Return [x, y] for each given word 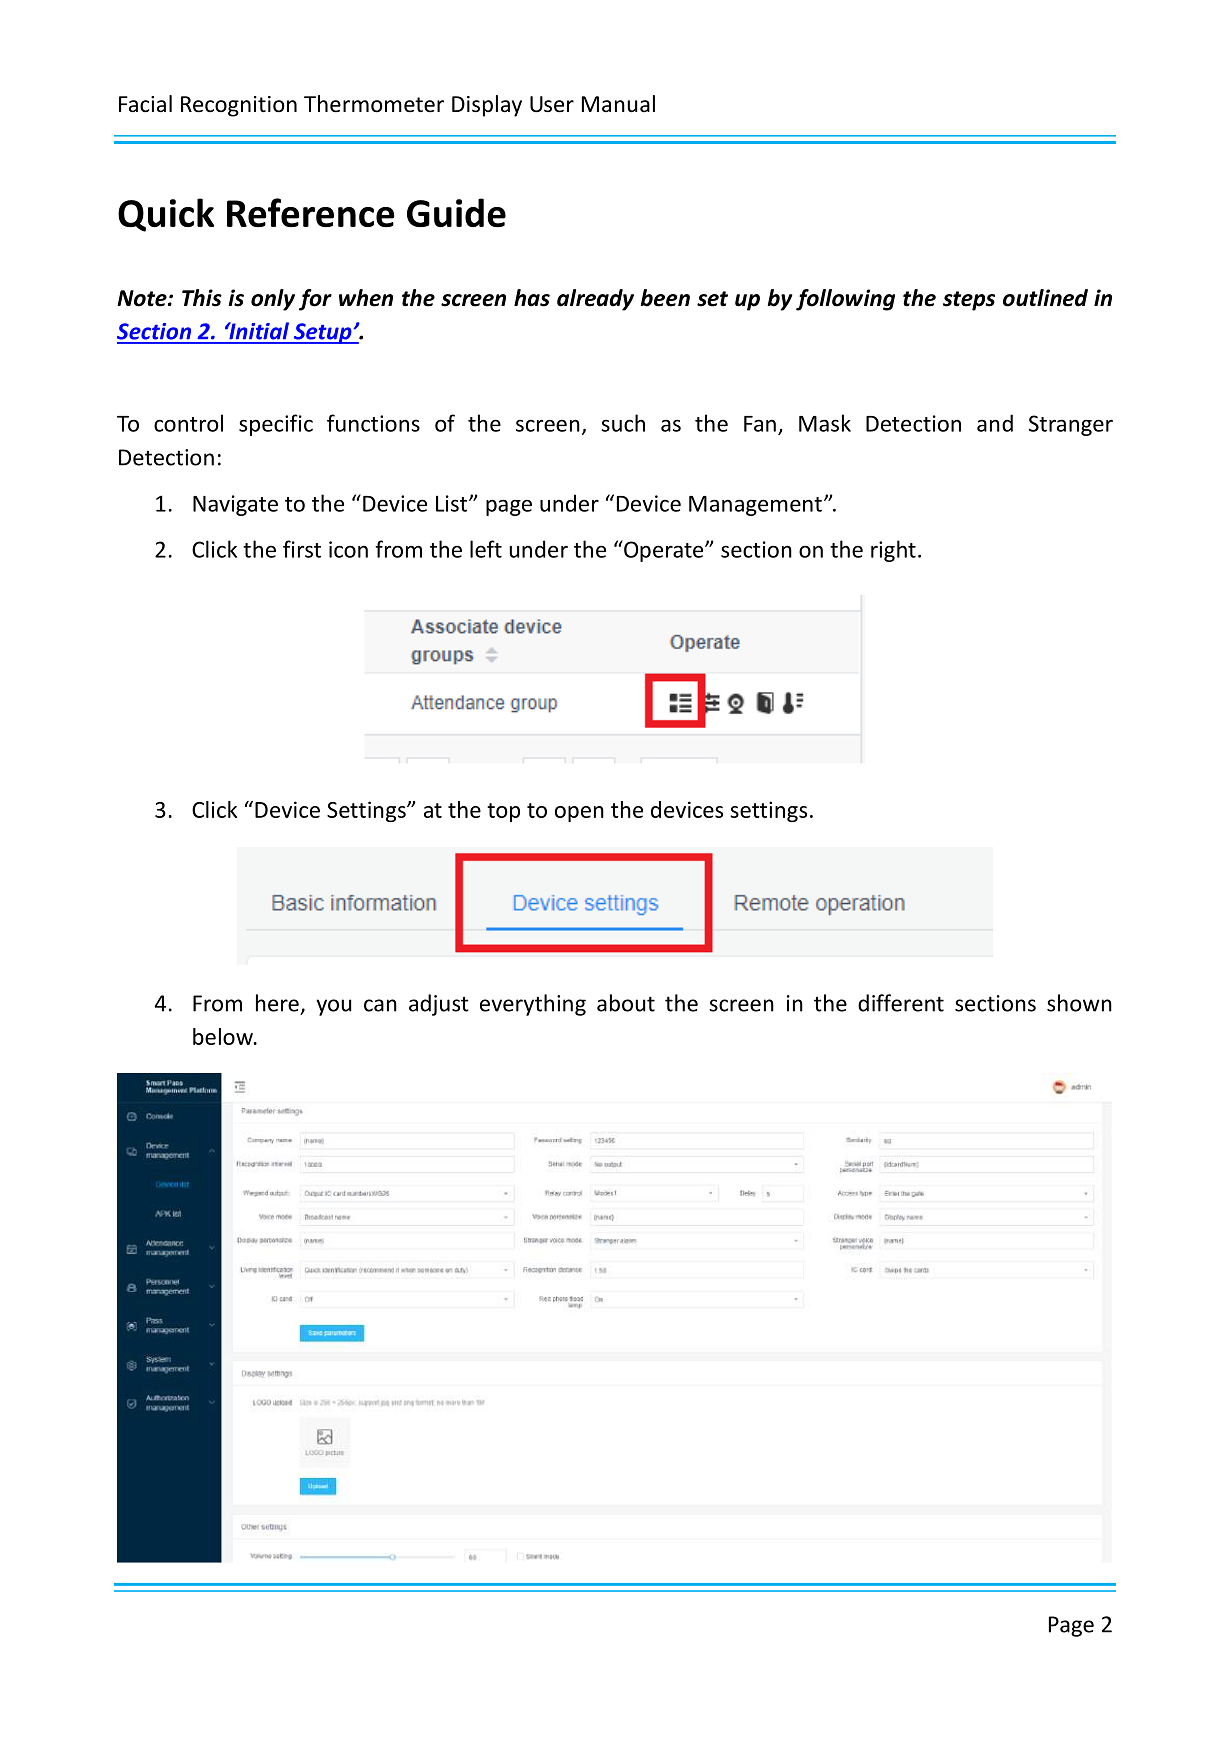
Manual [618, 104]
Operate [664, 551]
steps [969, 301]
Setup [323, 333]
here [277, 1003]
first [302, 549]
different [901, 1003]
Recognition [239, 106]
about [626, 1003]
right [893, 551]
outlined [1045, 298]
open [579, 814]
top [503, 812]
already [595, 300]
